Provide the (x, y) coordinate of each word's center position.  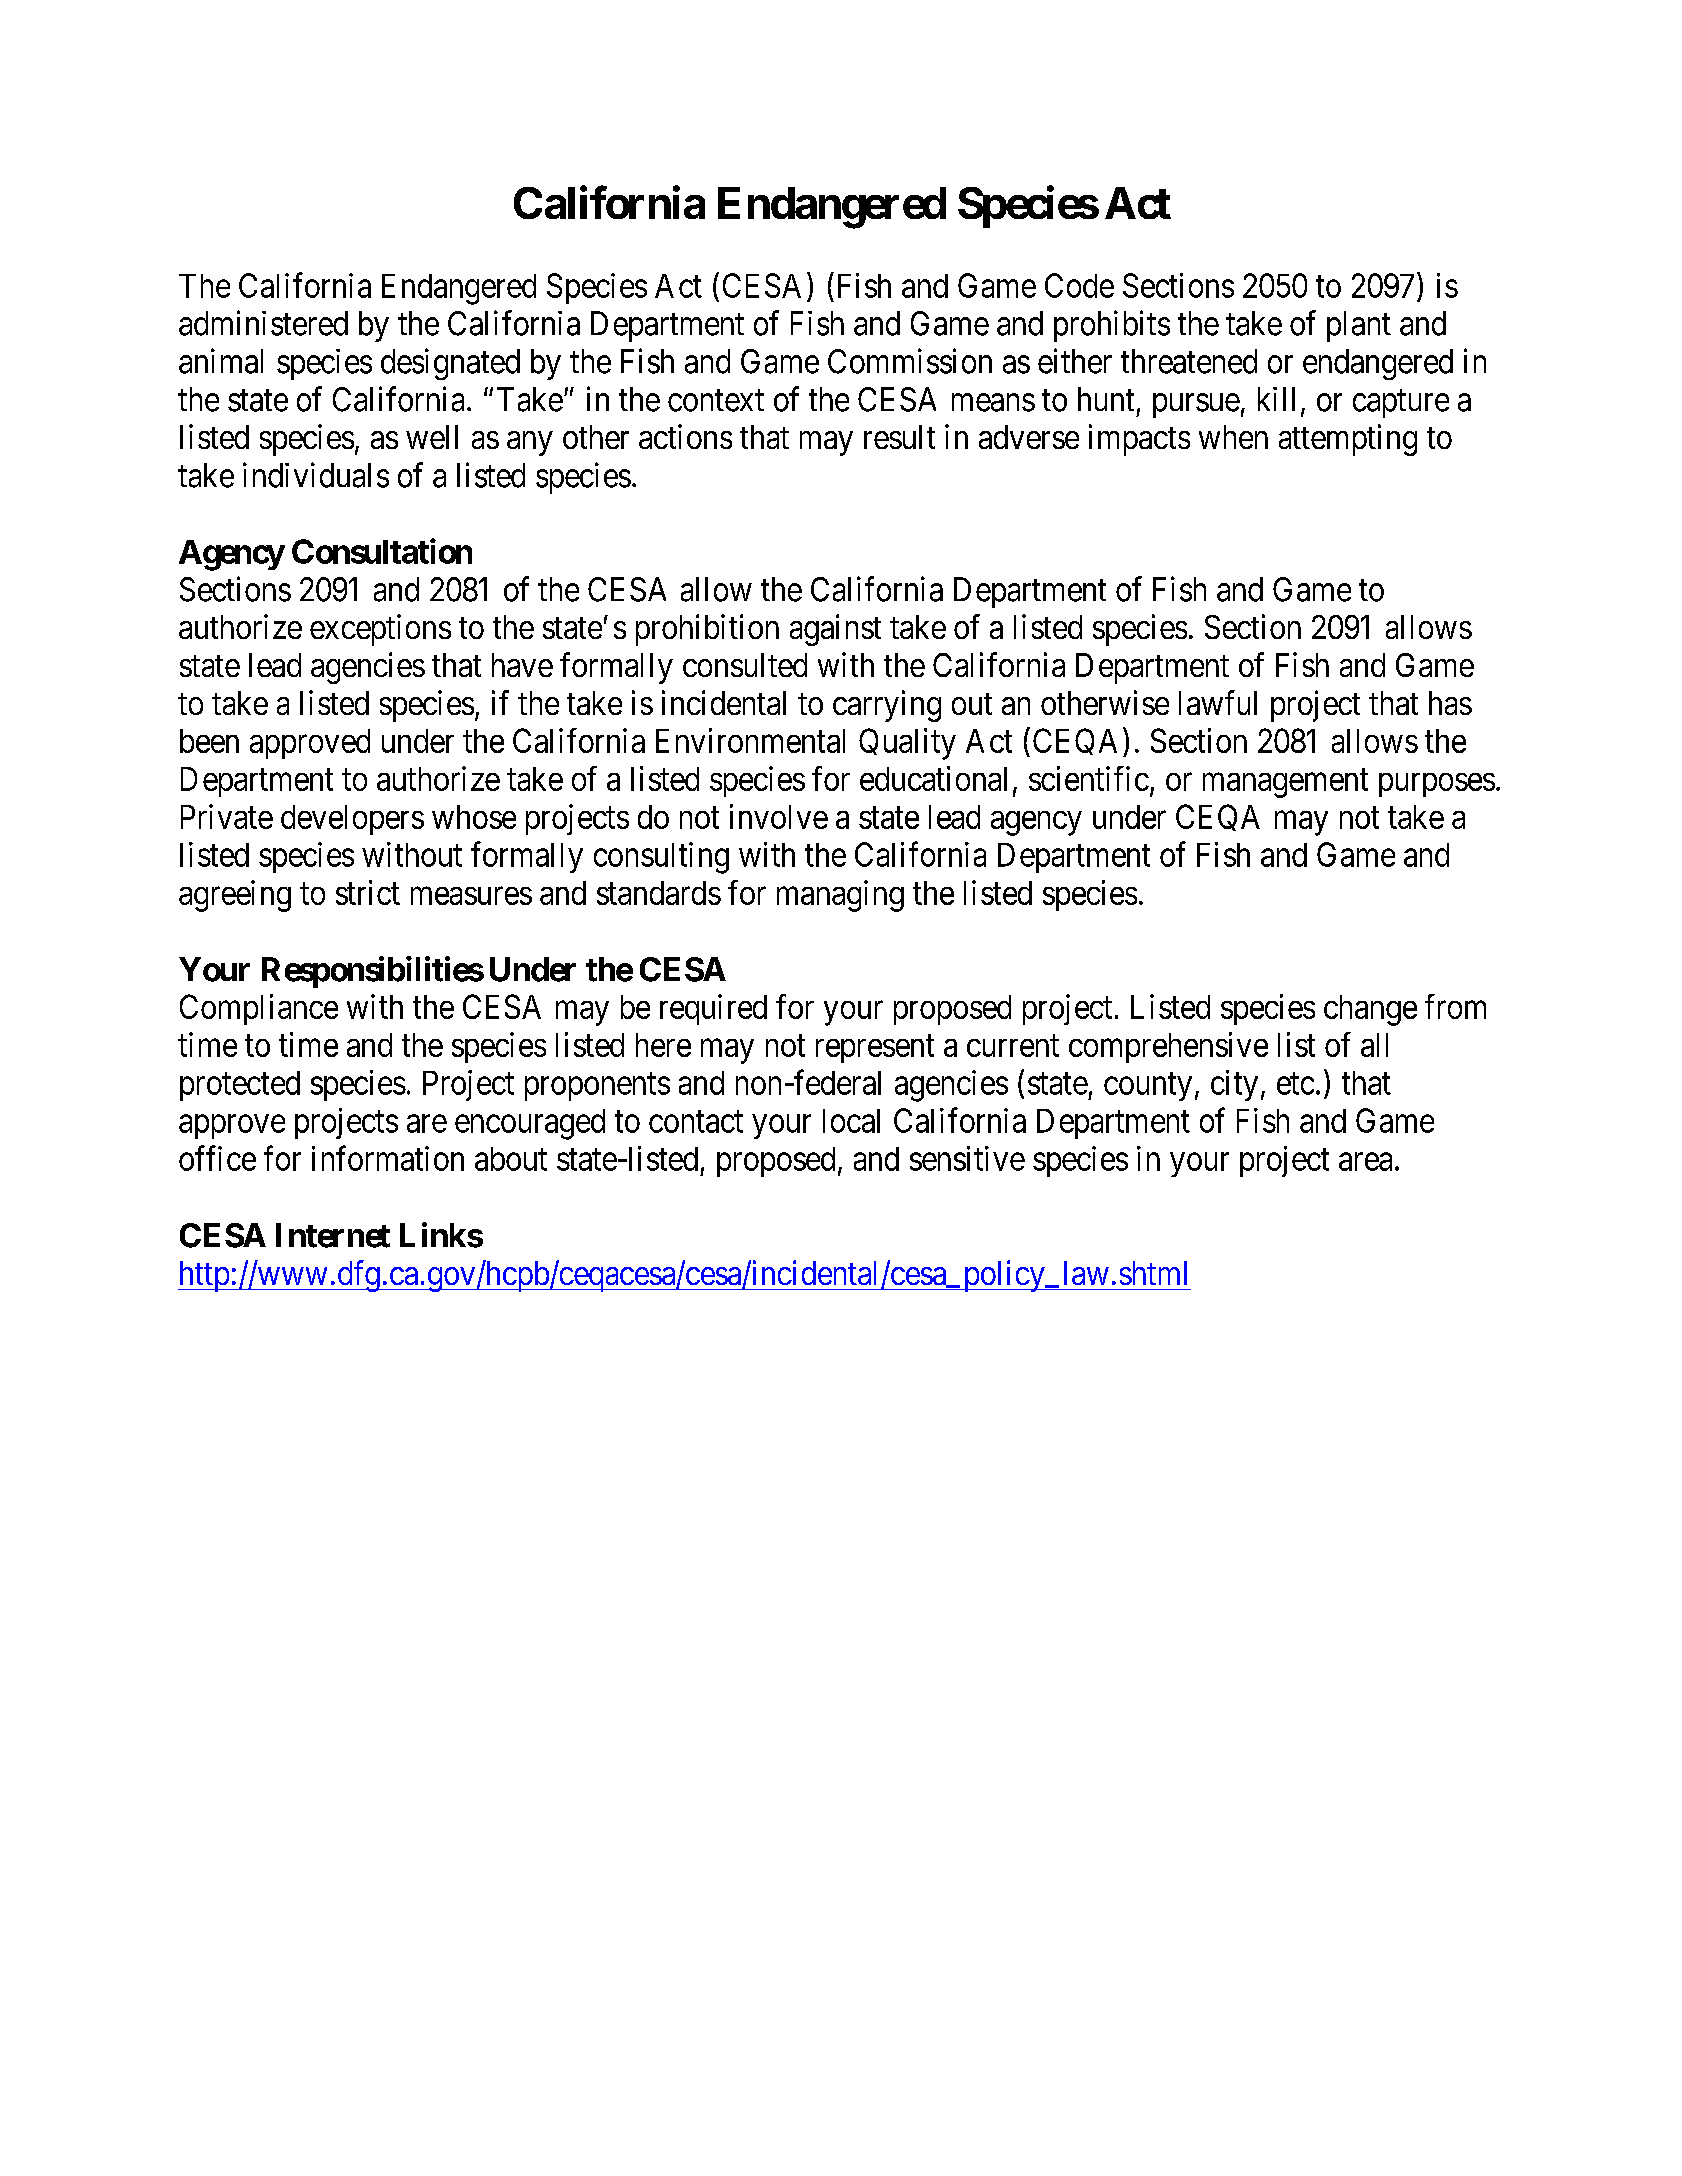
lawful (1218, 702)
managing (840, 896)
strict (368, 892)
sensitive (967, 1158)
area (1365, 1162)
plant (1359, 326)
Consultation (382, 551)
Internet (333, 1235)
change (1370, 1010)
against (835, 630)
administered (263, 323)
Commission (910, 361)
